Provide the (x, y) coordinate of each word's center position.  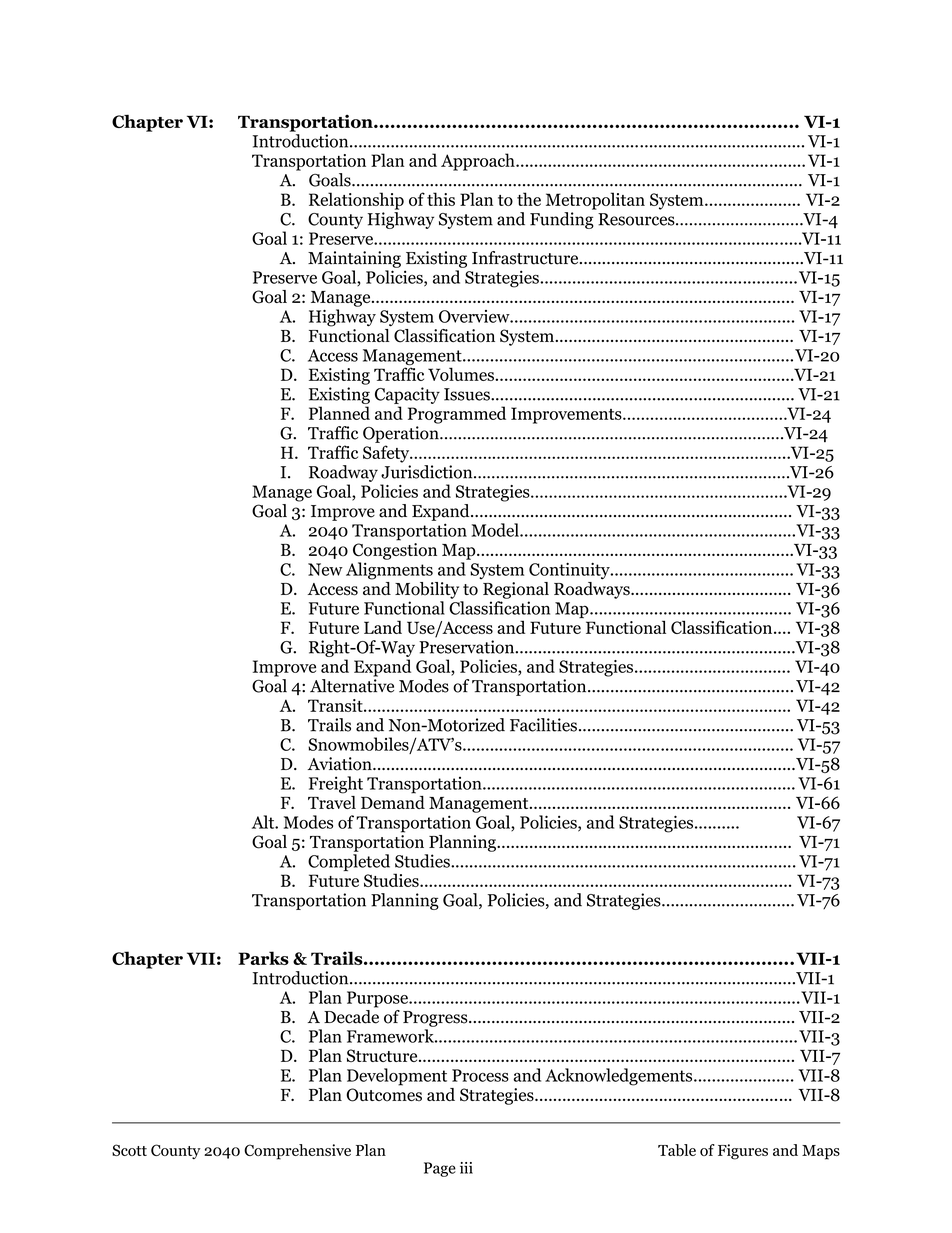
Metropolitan (595, 201)
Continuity (570, 571)
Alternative (352, 686)
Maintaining (354, 259)
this (441, 199)
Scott (129, 1150)
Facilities (543, 725)
